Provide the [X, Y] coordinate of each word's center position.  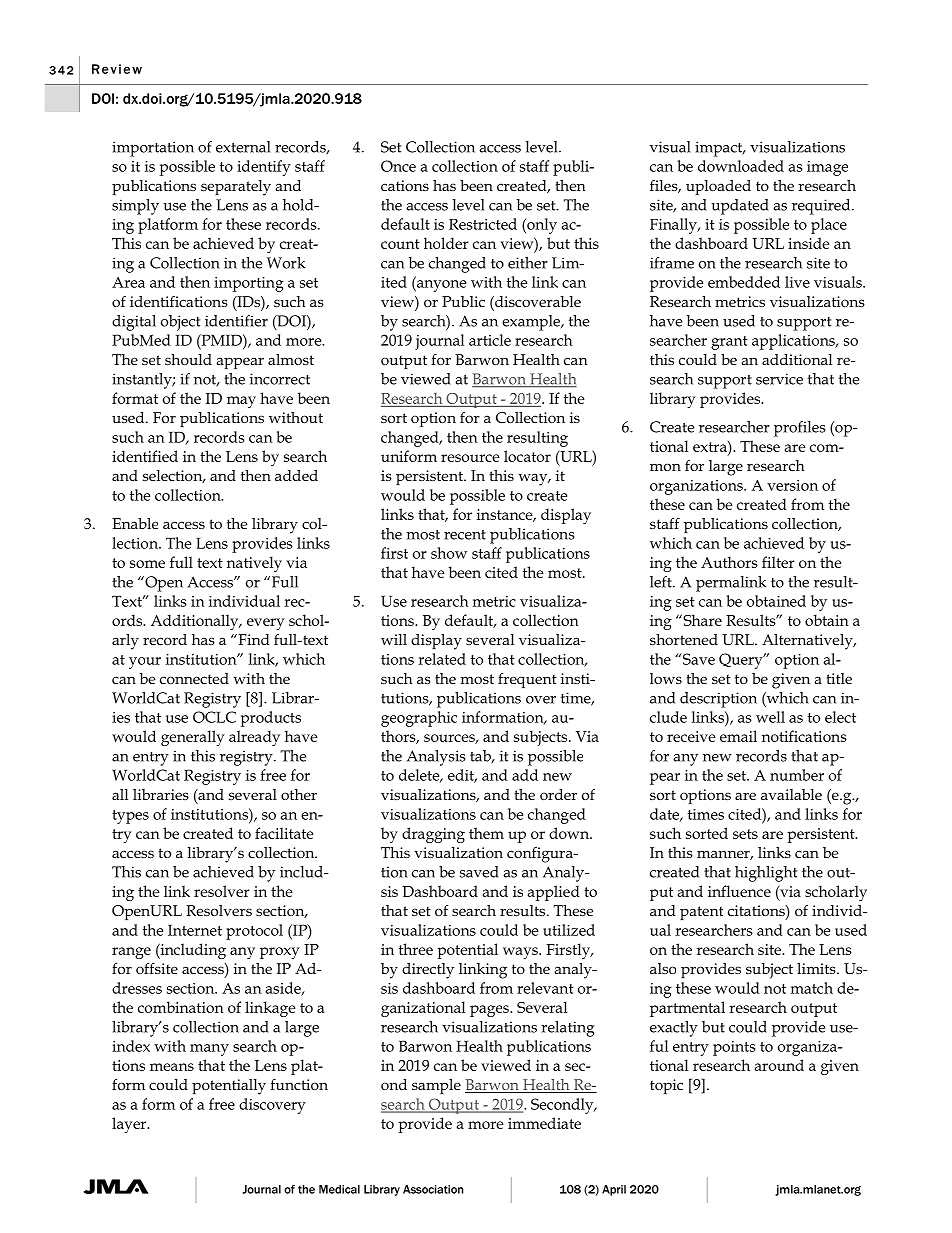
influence [739, 891]
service [779, 379]
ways [521, 953]
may [241, 402]
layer [130, 1125]
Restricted [483, 224]
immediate [544, 1123]
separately [236, 188]
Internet [195, 930]
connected [194, 678]
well [770, 717]
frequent [527, 680]
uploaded [718, 187]
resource [470, 458]
